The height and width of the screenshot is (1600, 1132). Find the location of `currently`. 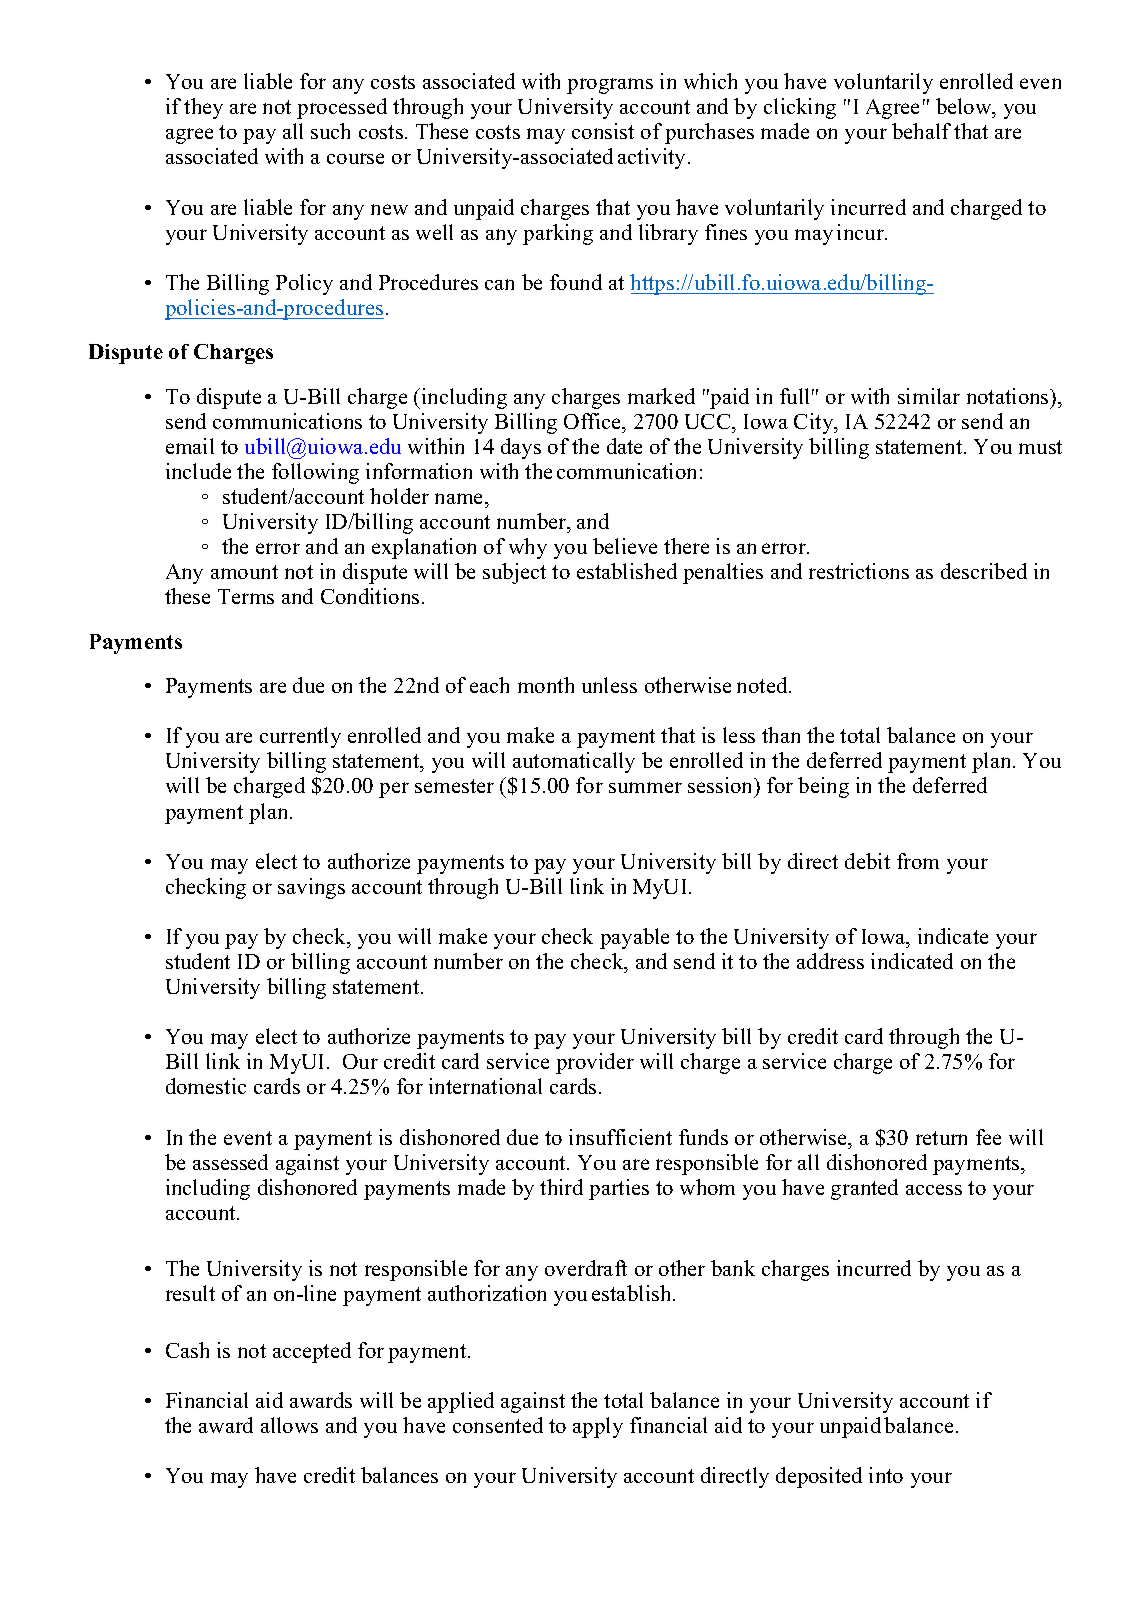

currently is located at coordinates (300, 737).
